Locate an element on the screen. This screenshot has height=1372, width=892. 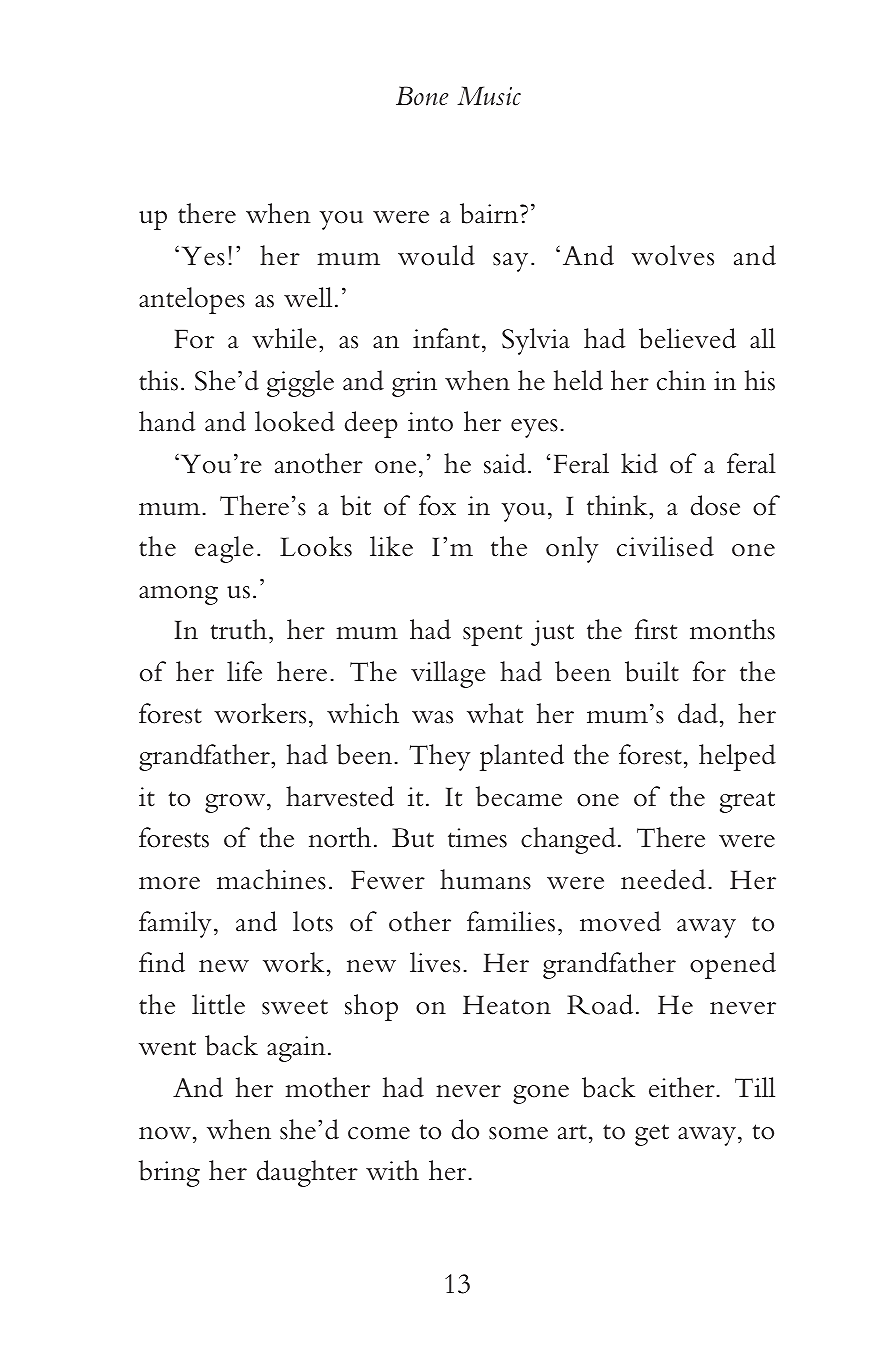
now is located at coordinates (165, 1133).
